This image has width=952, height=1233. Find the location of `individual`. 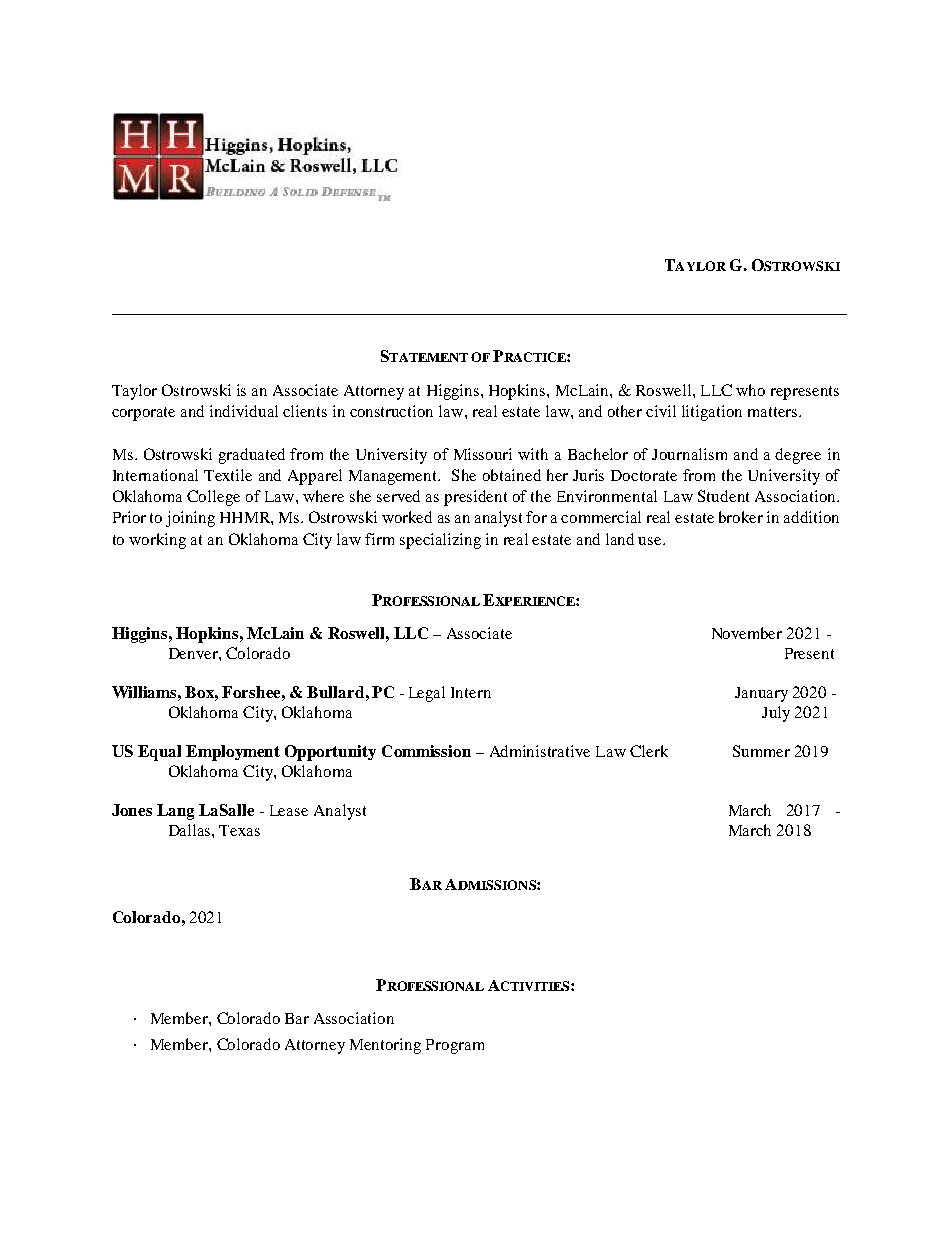

individual is located at coordinates (244, 411).
